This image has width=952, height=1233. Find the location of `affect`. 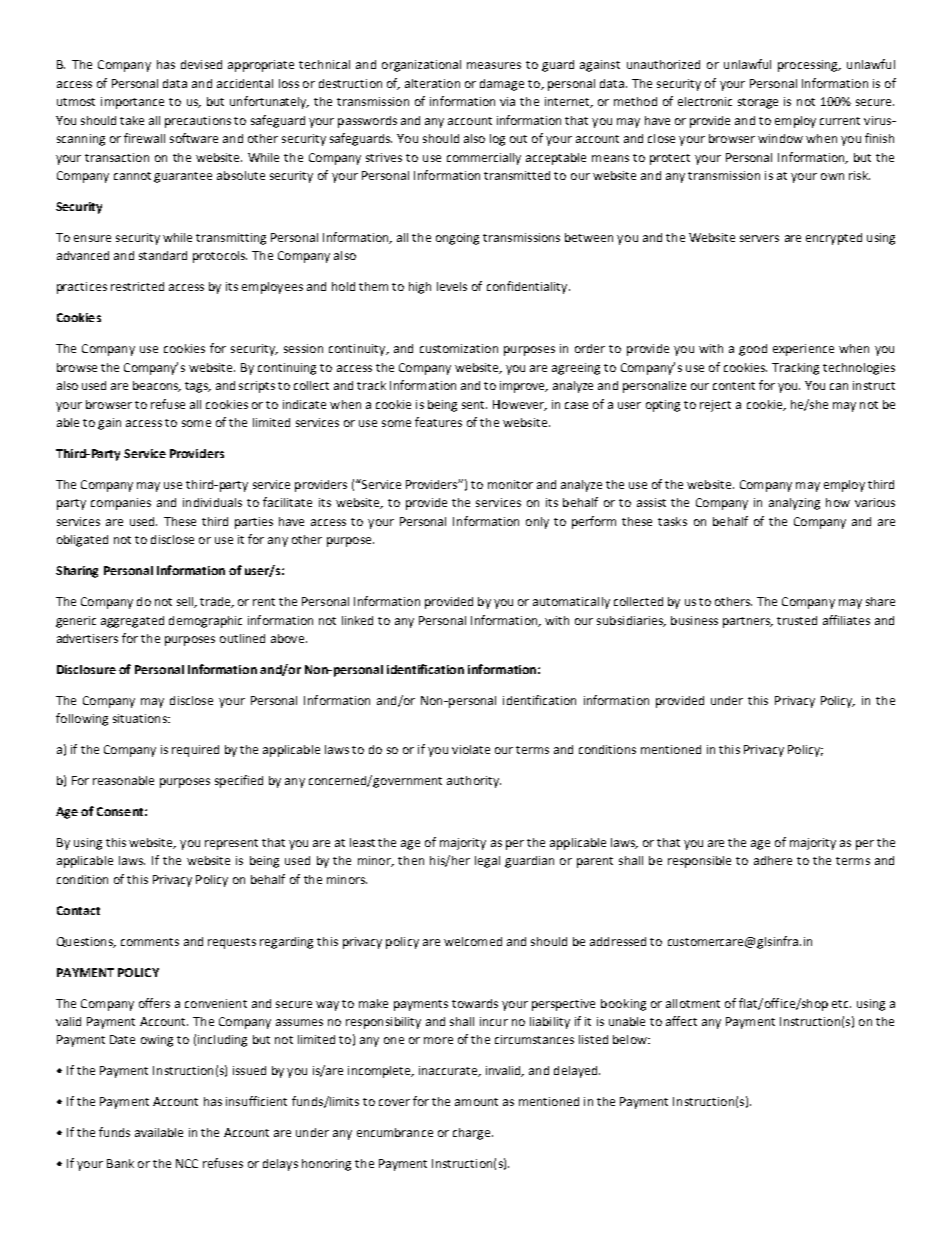

affect is located at coordinates (681, 1021).
